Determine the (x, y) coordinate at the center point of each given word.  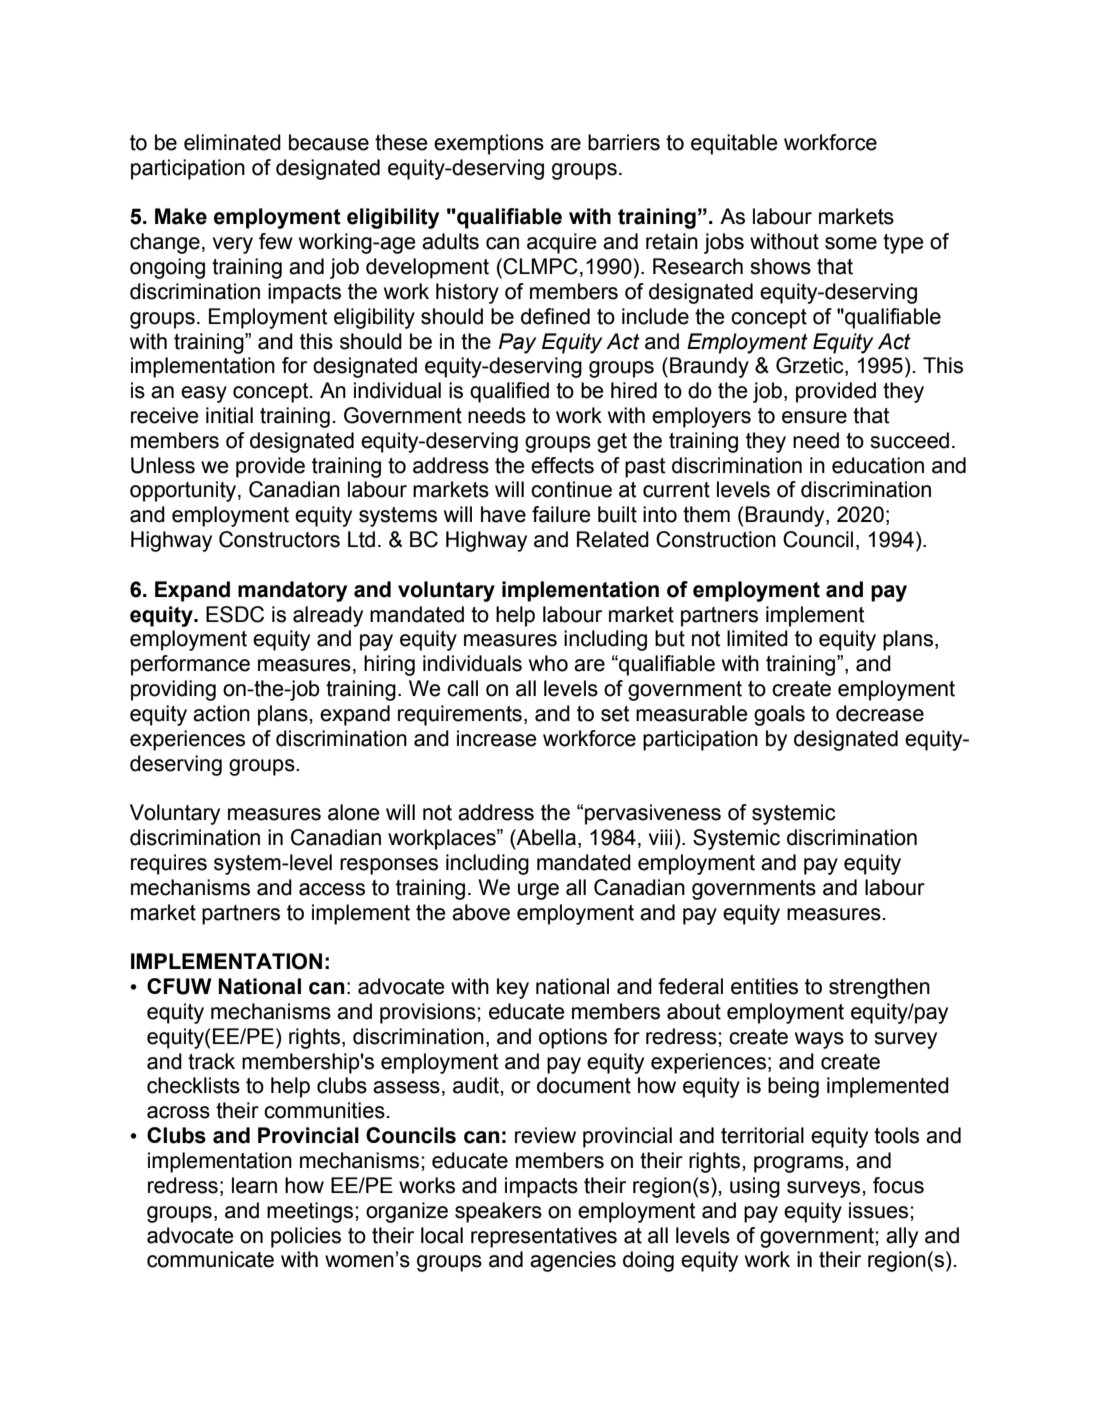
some (851, 243)
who (548, 663)
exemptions (489, 144)
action (221, 713)
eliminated (232, 142)
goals (779, 715)
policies (306, 1237)
